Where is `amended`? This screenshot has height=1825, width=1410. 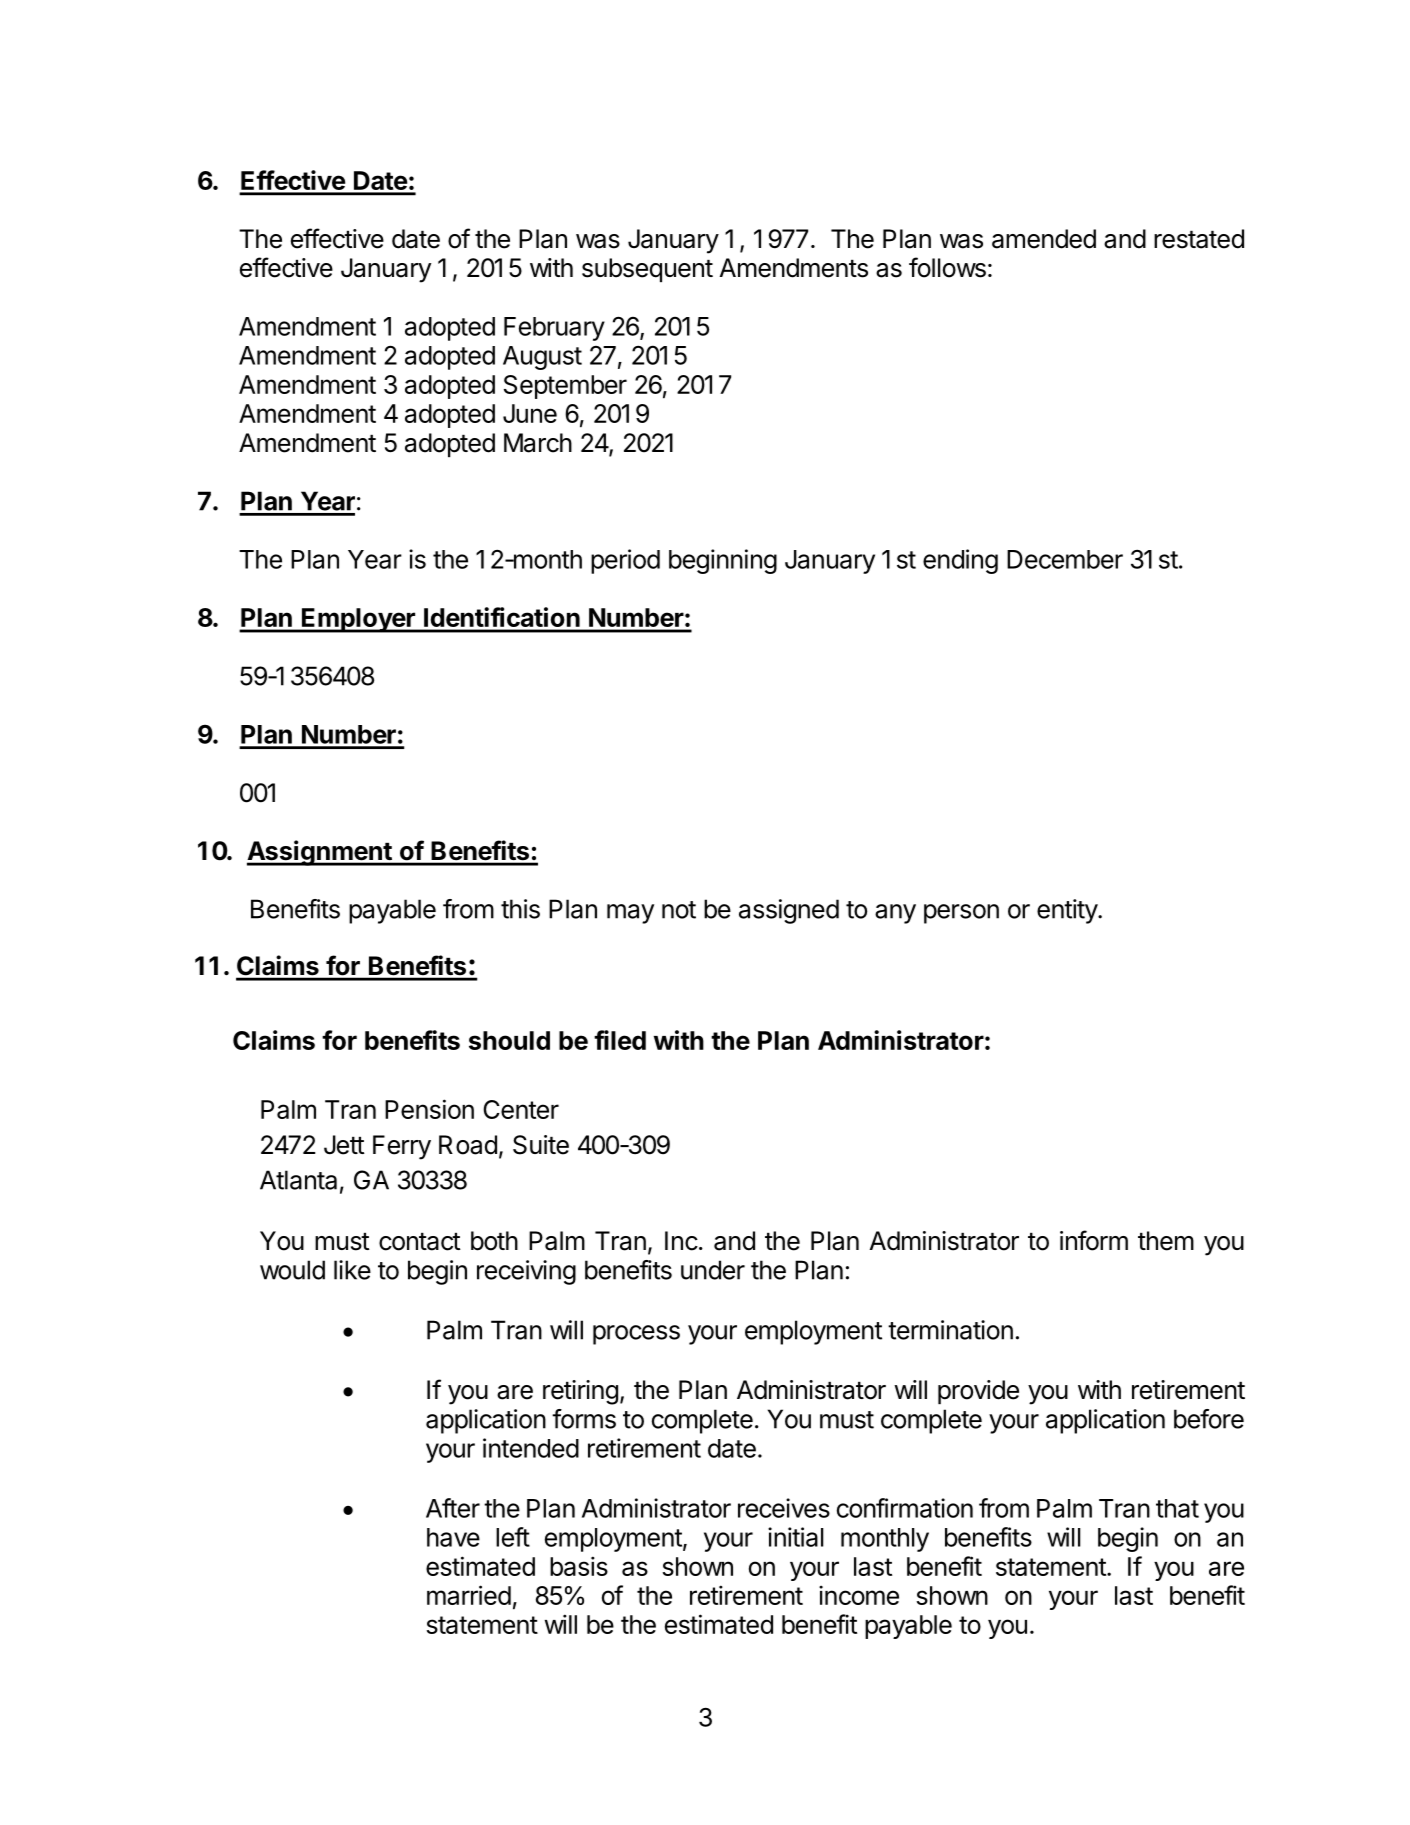
amended is located at coordinates (1044, 239).
